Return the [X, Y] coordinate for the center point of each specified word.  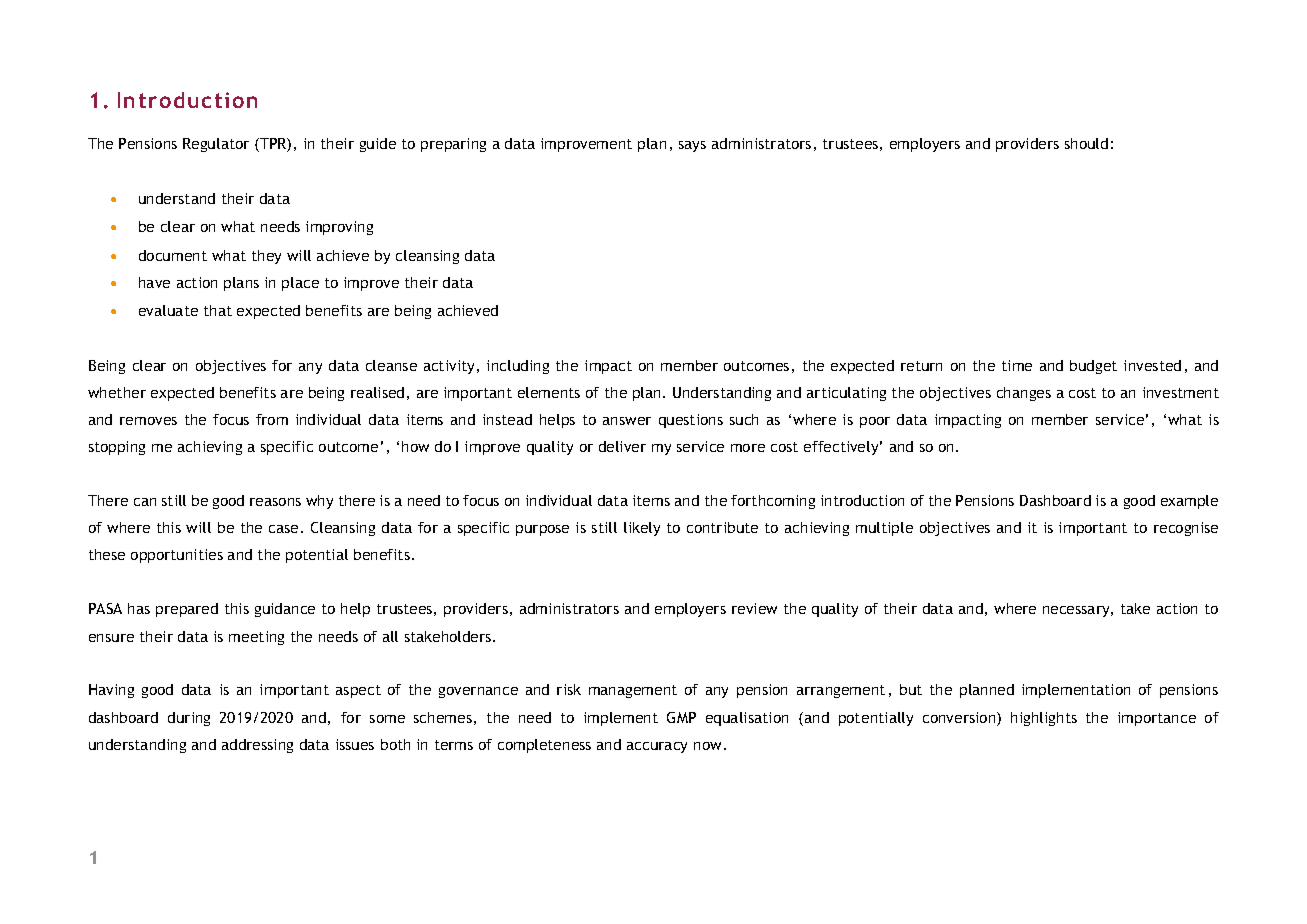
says [692, 146]
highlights [1044, 719]
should [1086, 143]
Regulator [216, 145]
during [189, 719]
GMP [681, 717]
